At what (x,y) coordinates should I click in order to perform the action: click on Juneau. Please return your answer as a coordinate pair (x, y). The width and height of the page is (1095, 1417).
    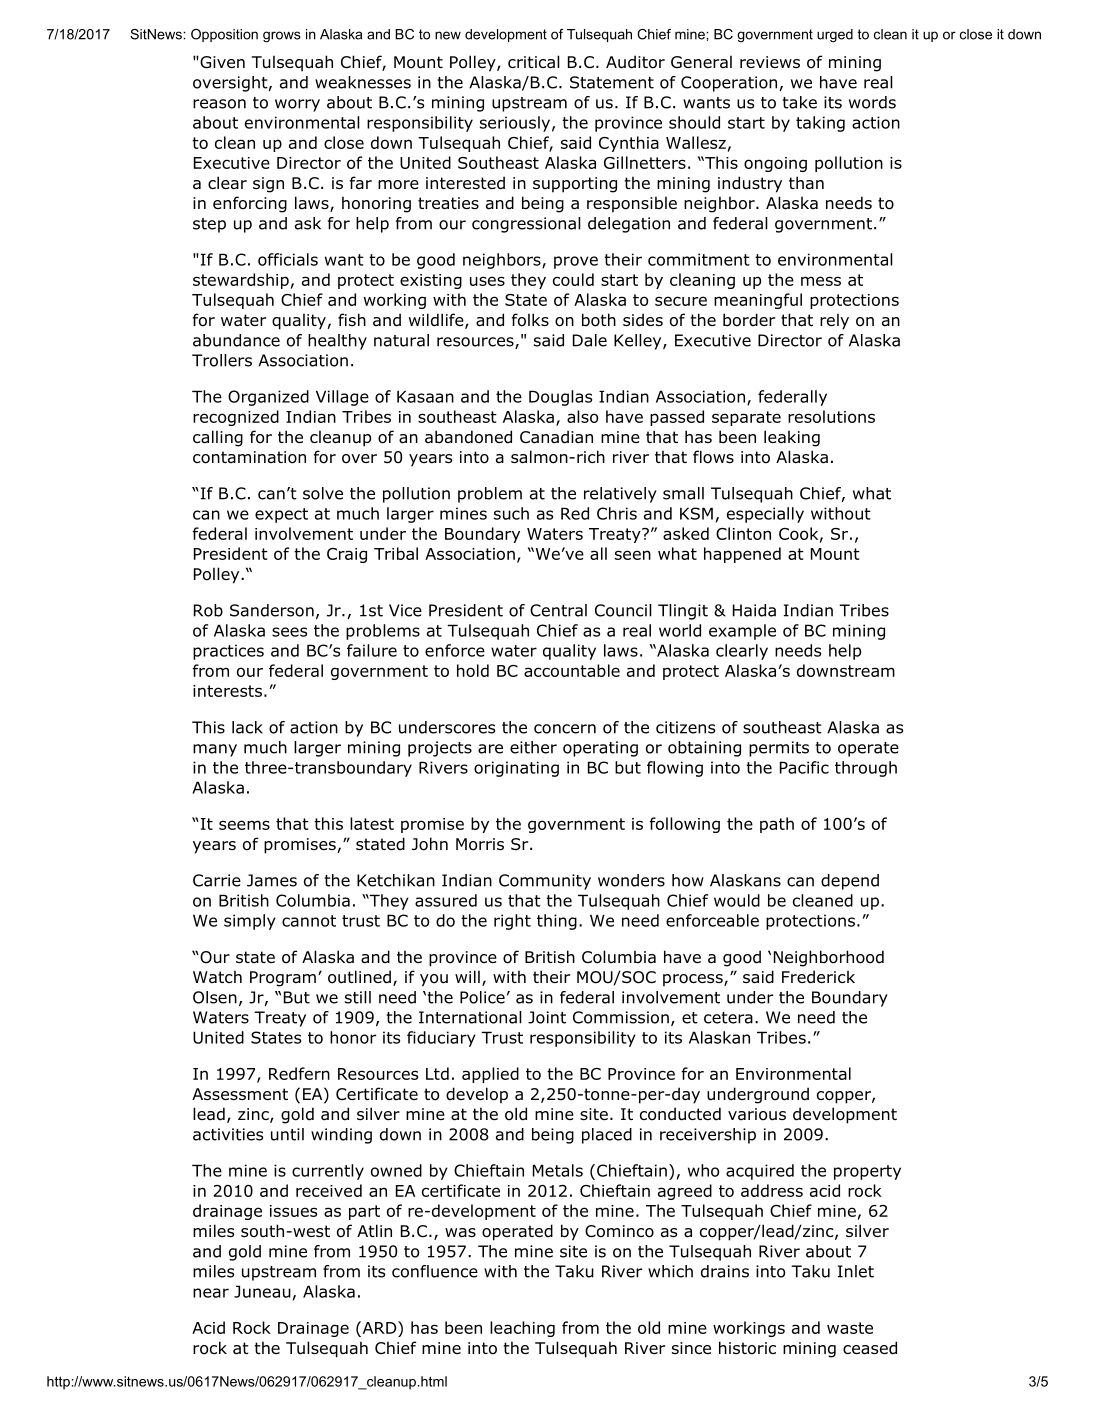
    Looking at the image, I should click on (262, 1291).
